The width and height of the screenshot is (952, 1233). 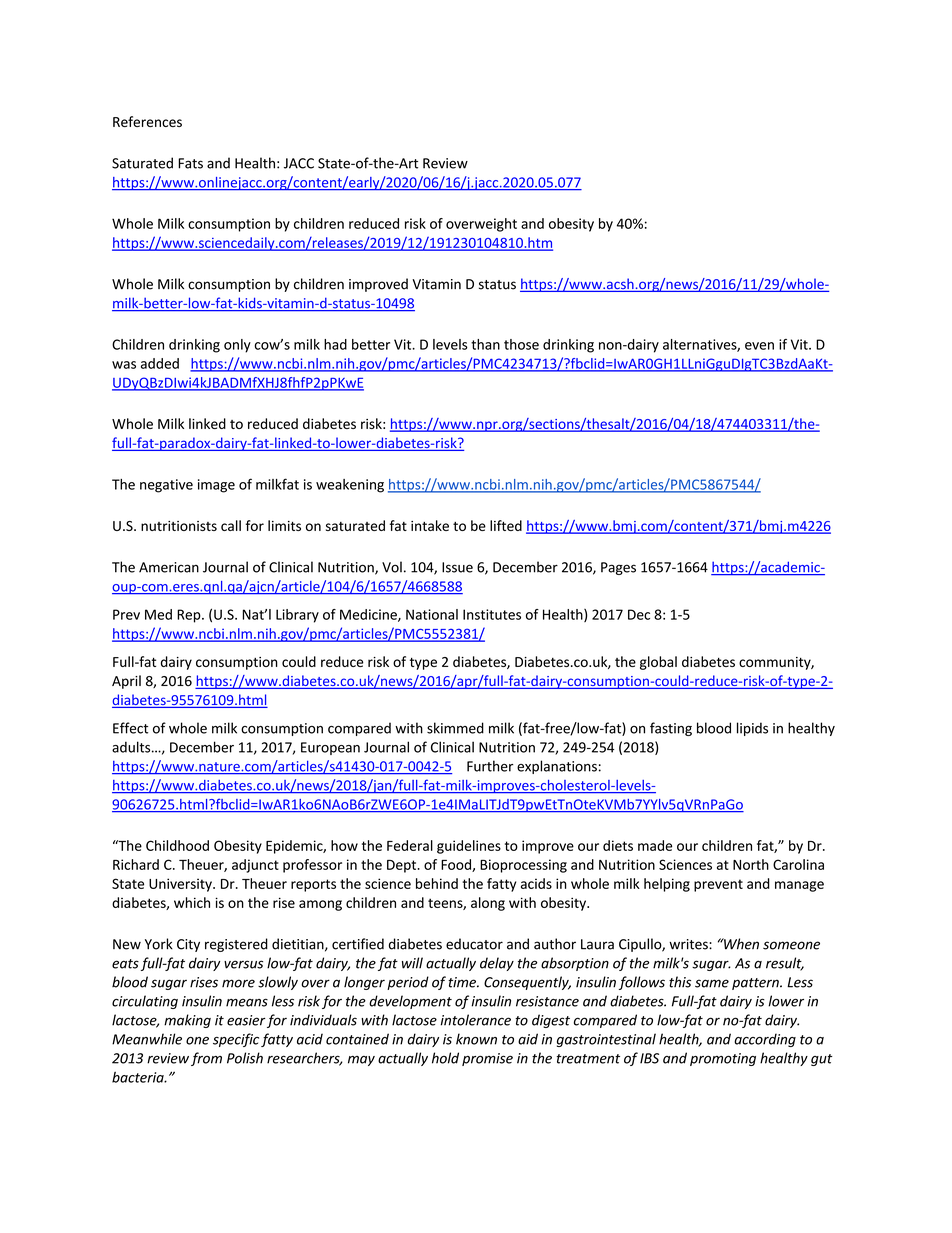 I want to click on than, so click(x=485, y=344).
